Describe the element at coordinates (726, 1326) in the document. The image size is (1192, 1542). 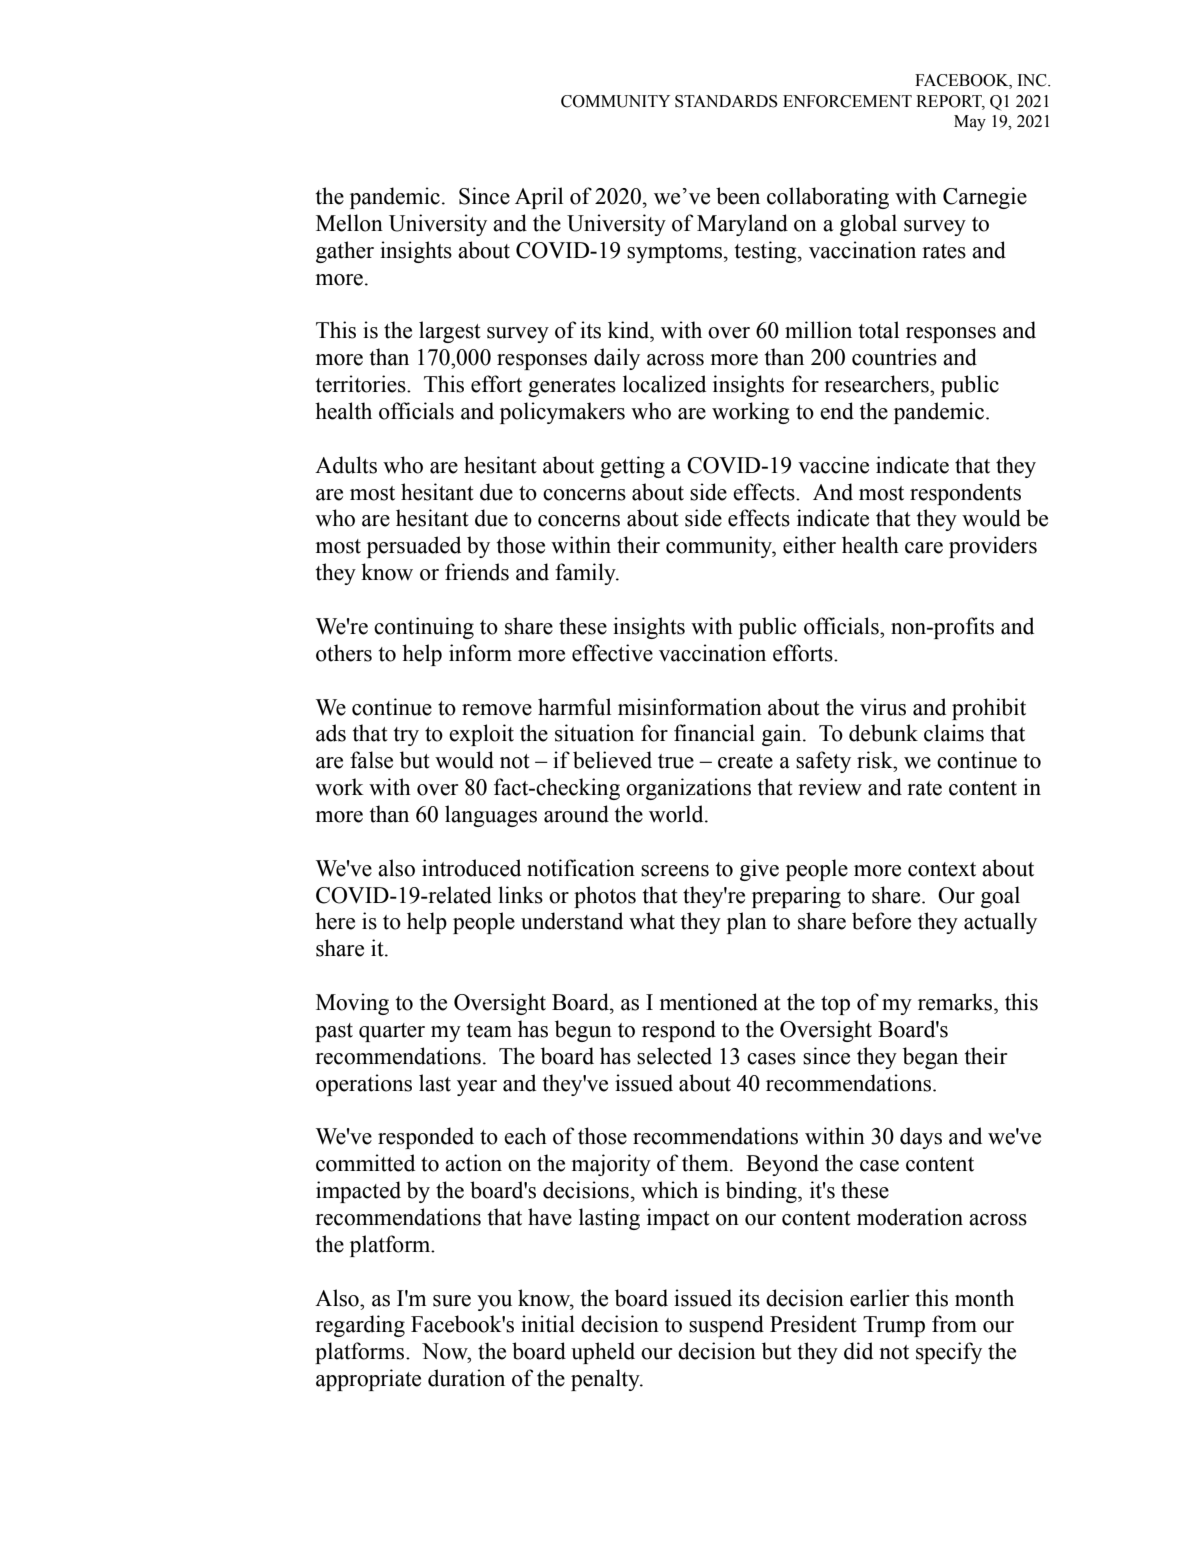
I see `suspend` at that location.
